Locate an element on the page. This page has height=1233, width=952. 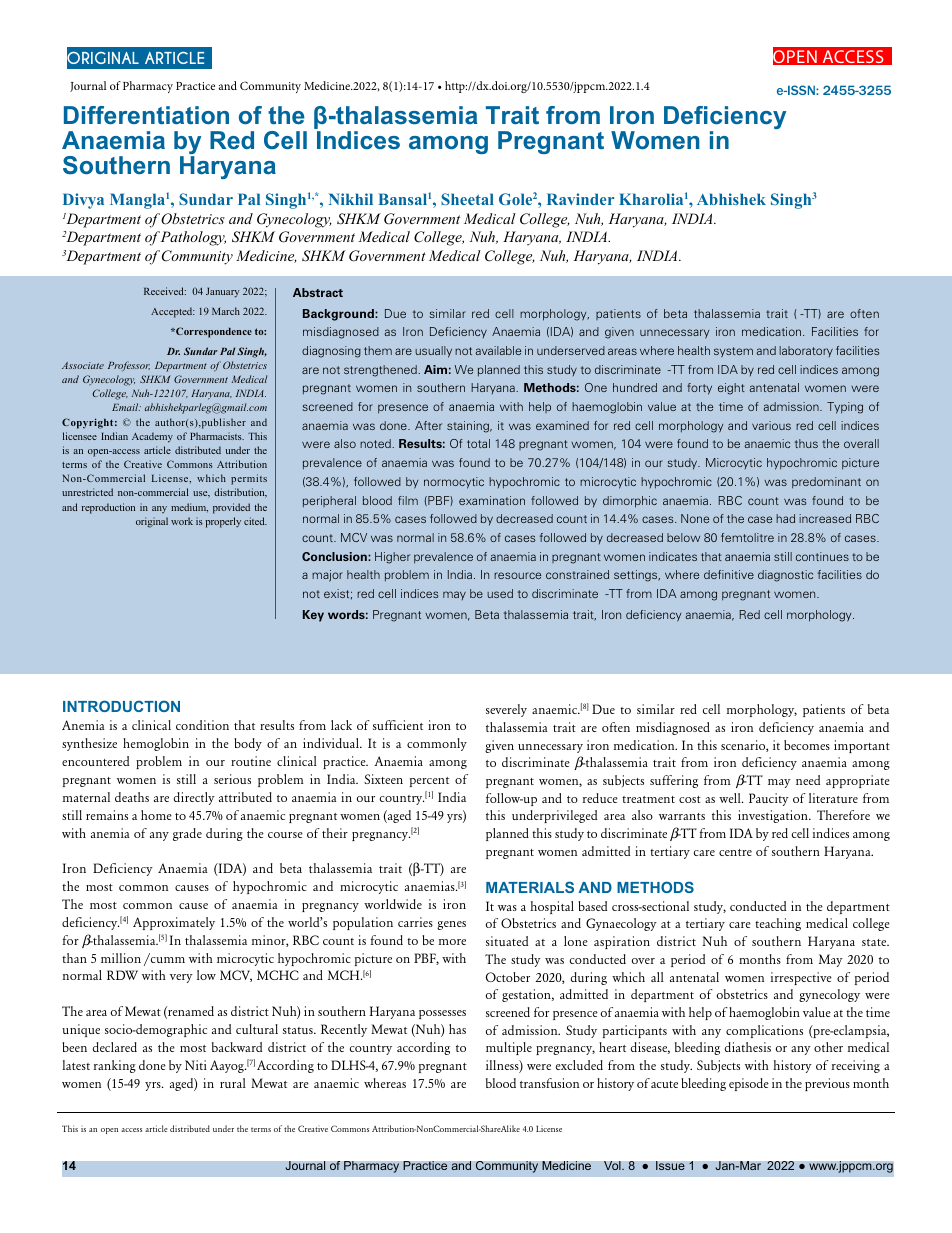
Nikhil is located at coordinates (351, 199).
